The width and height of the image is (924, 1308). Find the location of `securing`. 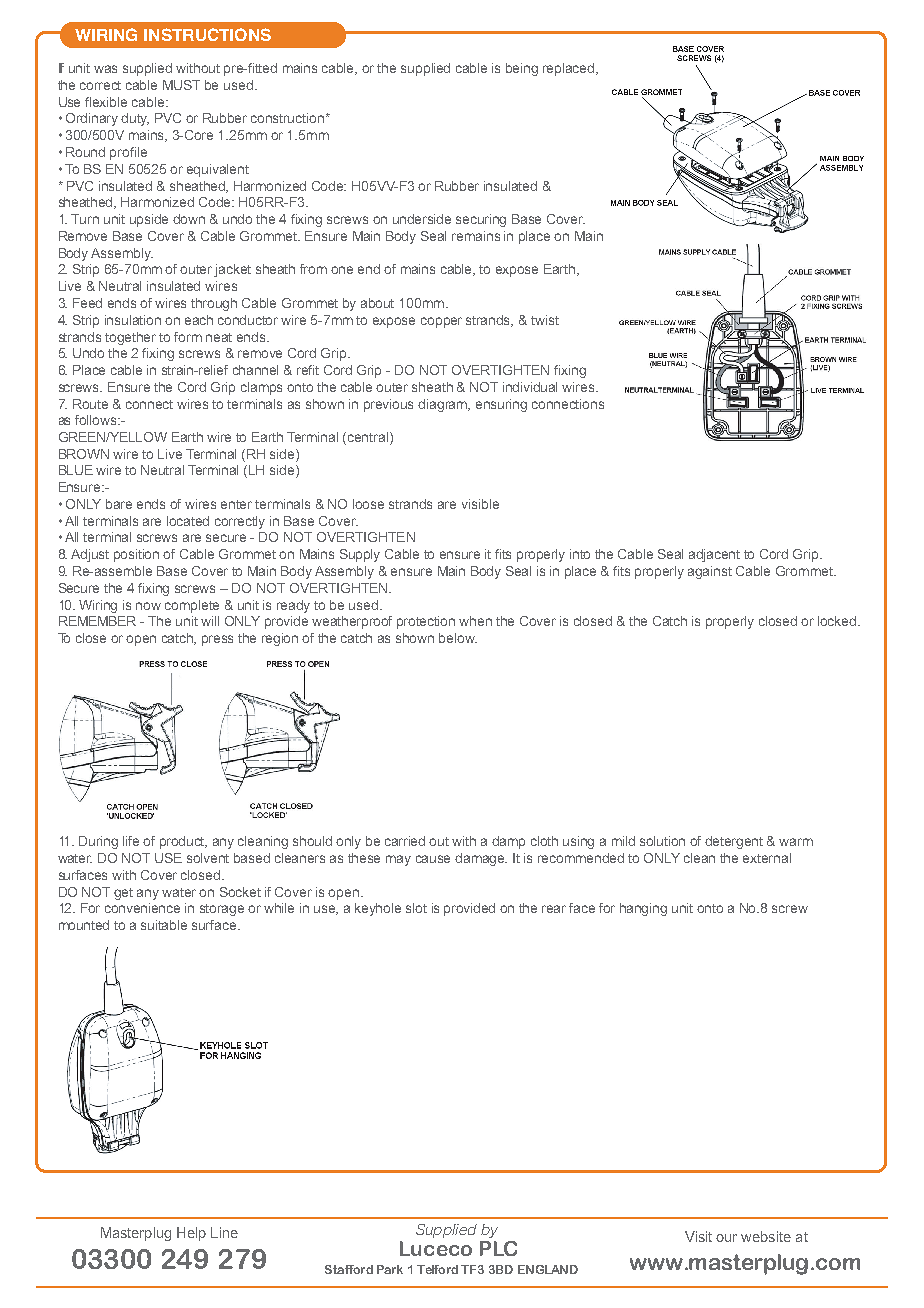

securing is located at coordinates (481, 220).
